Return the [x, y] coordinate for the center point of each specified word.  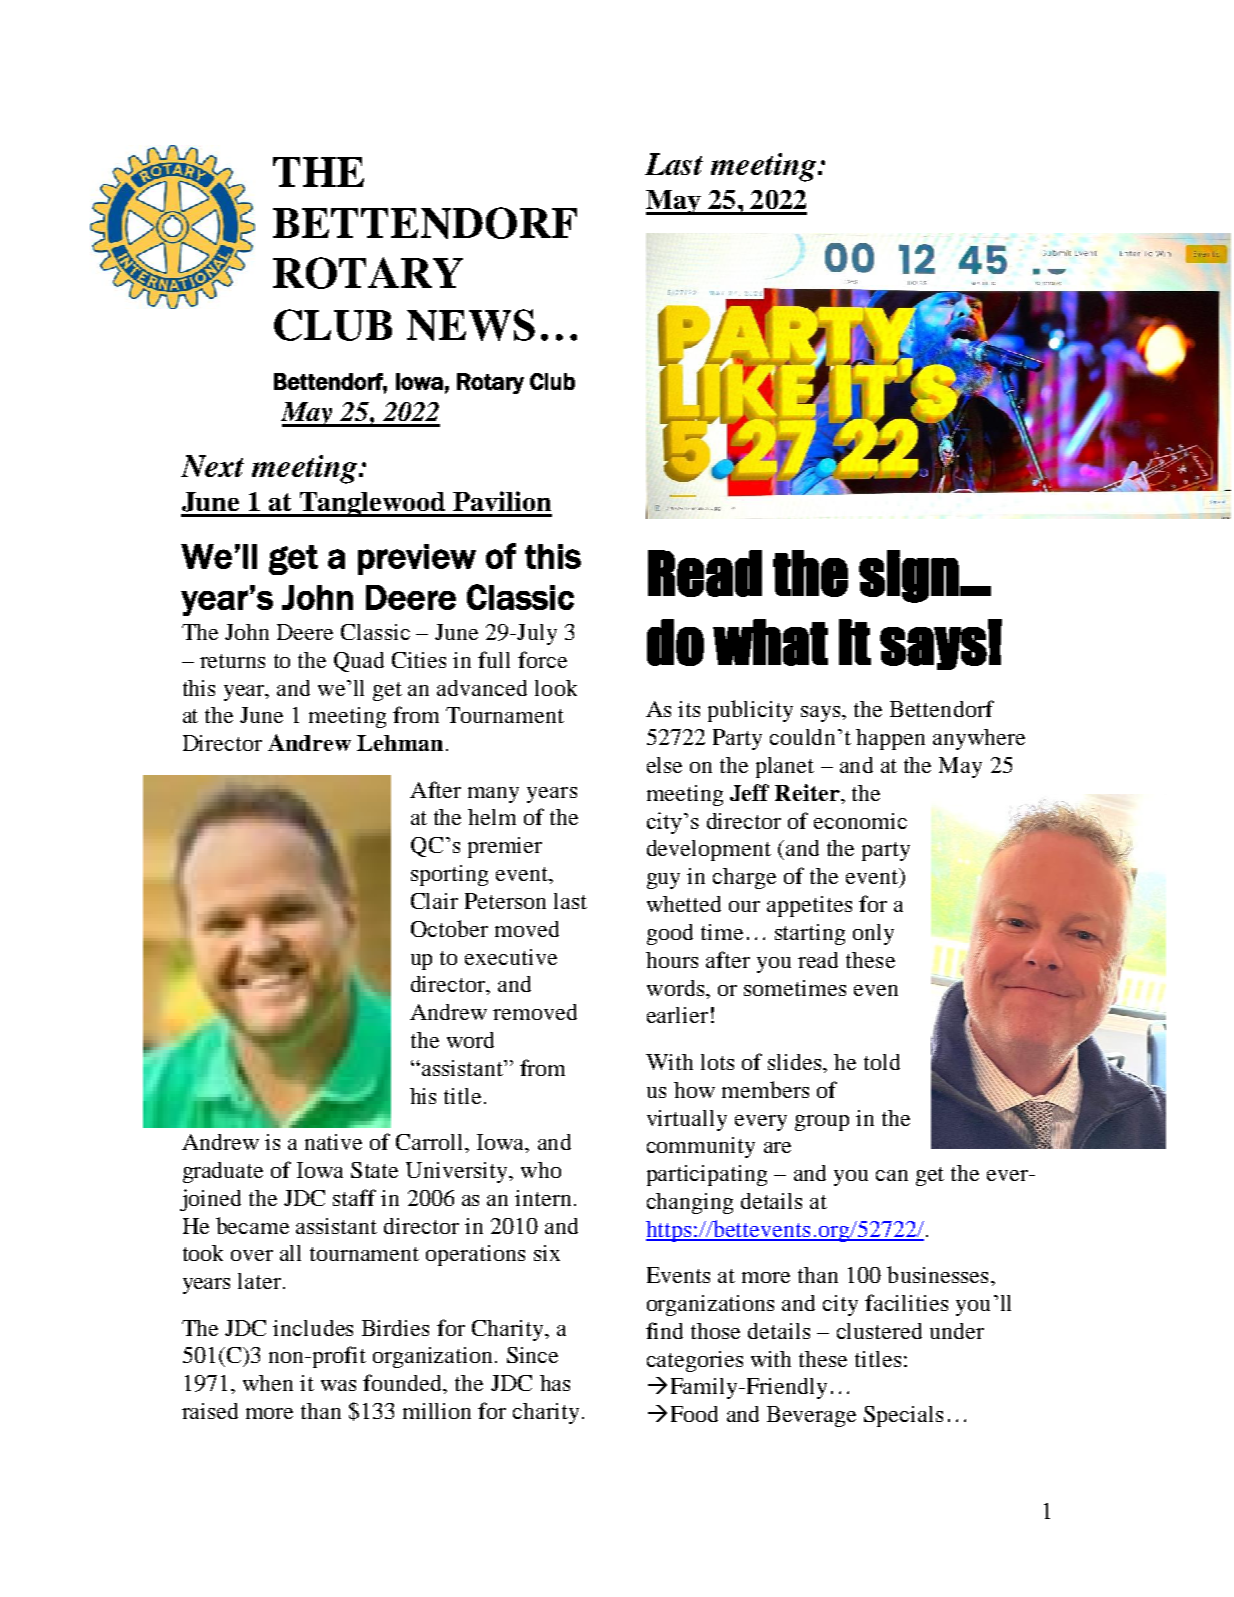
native [333, 1142]
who [541, 1170]
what [770, 642]
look [556, 688]
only [873, 934]
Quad [359, 662]
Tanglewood [372, 504]
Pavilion [502, 501]
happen [890, 739]
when [268, 1383]
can [892, 1175]
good [670, 934]
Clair [434, 901]
